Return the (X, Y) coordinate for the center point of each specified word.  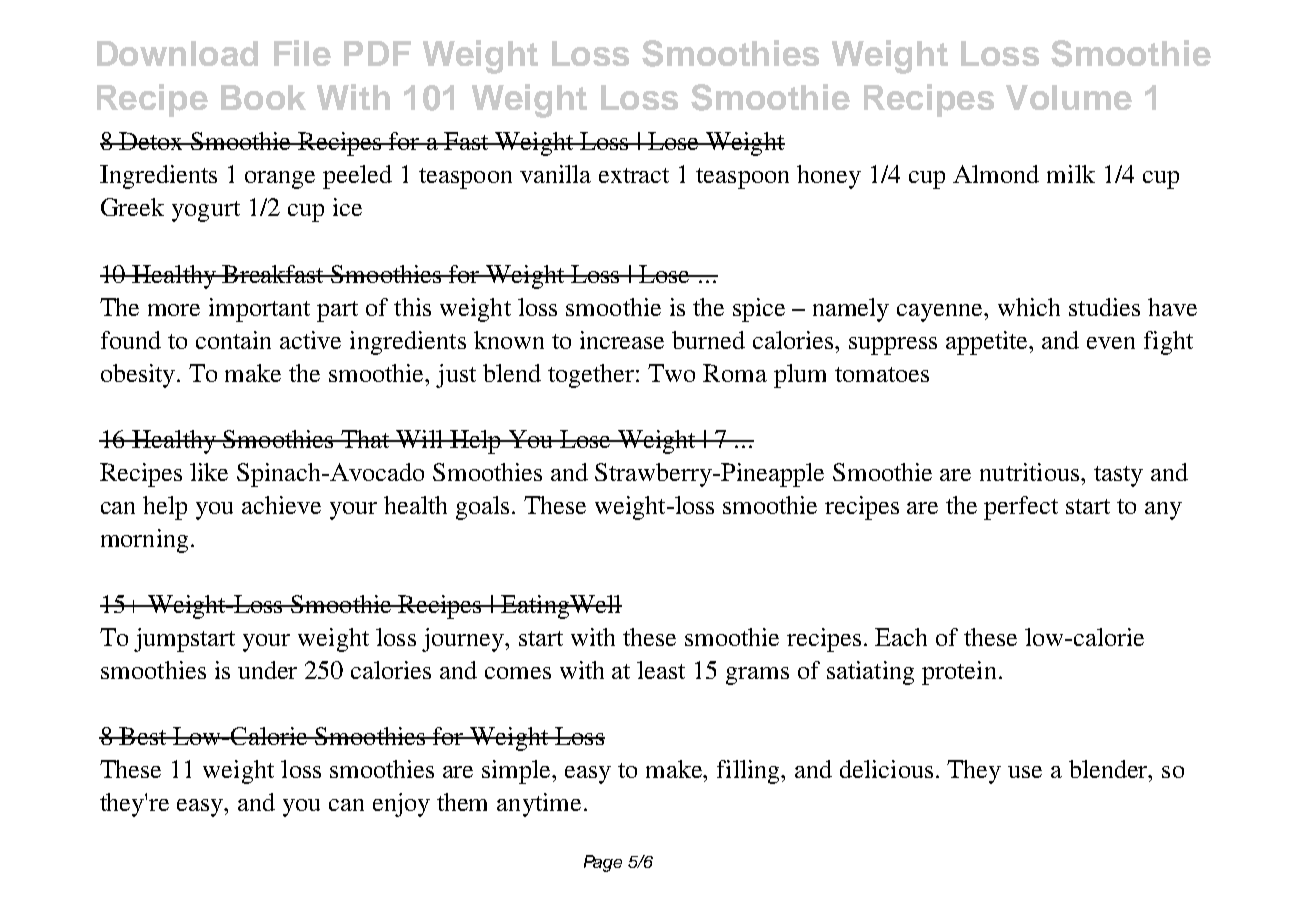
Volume (1069, 97)
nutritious (1031, 472)
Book (263, 97)
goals (482, 508)
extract (634, 175)
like (209, 472)
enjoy (401, 805)
